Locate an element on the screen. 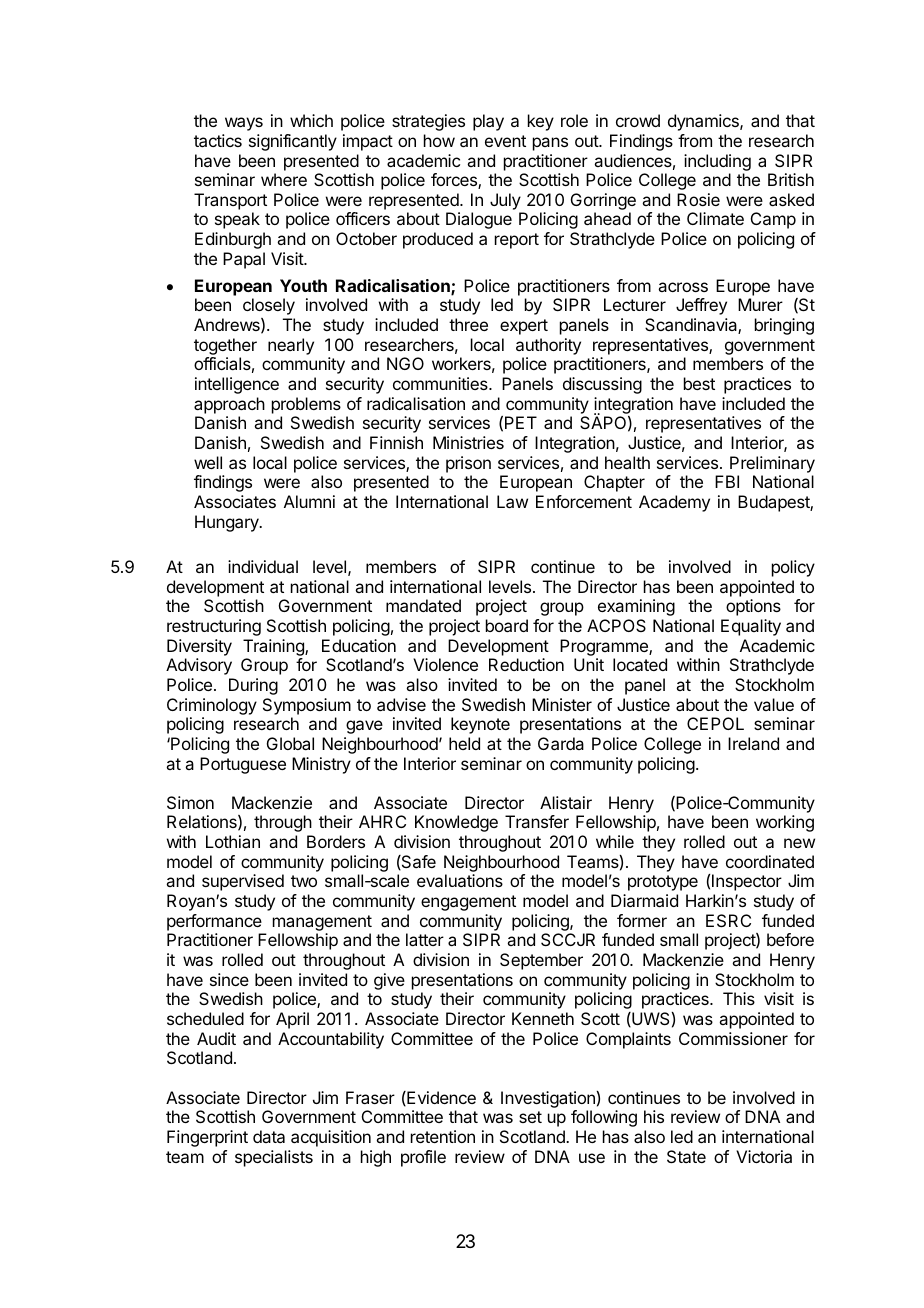 The image size is (924, 1308). data is located at coordinates (269, 1136).
